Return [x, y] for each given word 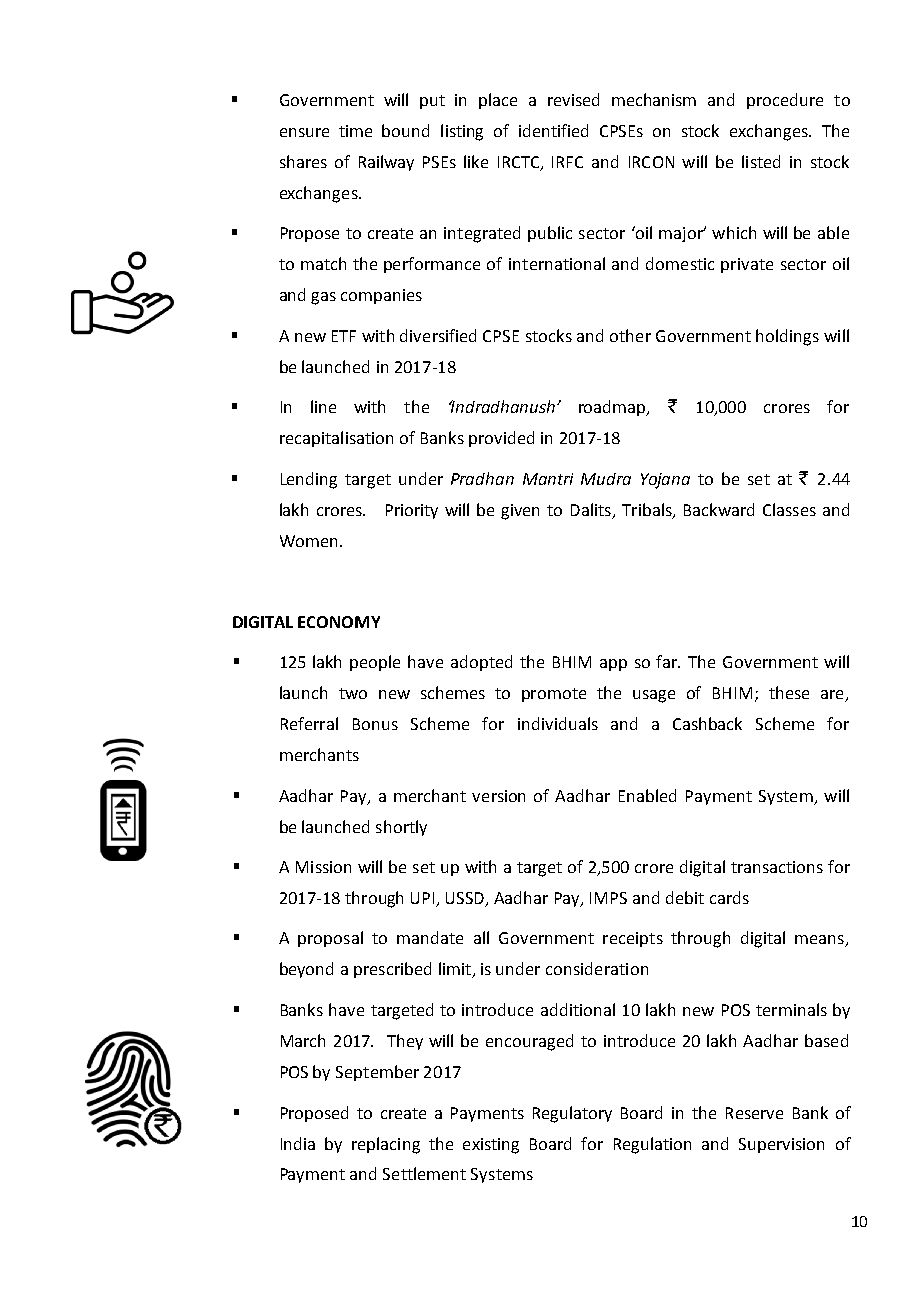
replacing [386, 1145]
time [355, 131]
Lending [309, 480]
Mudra [606, 479]
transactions [777, 867]
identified [553, 130]
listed [761, 161]
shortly [401, 828]
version [498, 796]
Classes [789, 509]
